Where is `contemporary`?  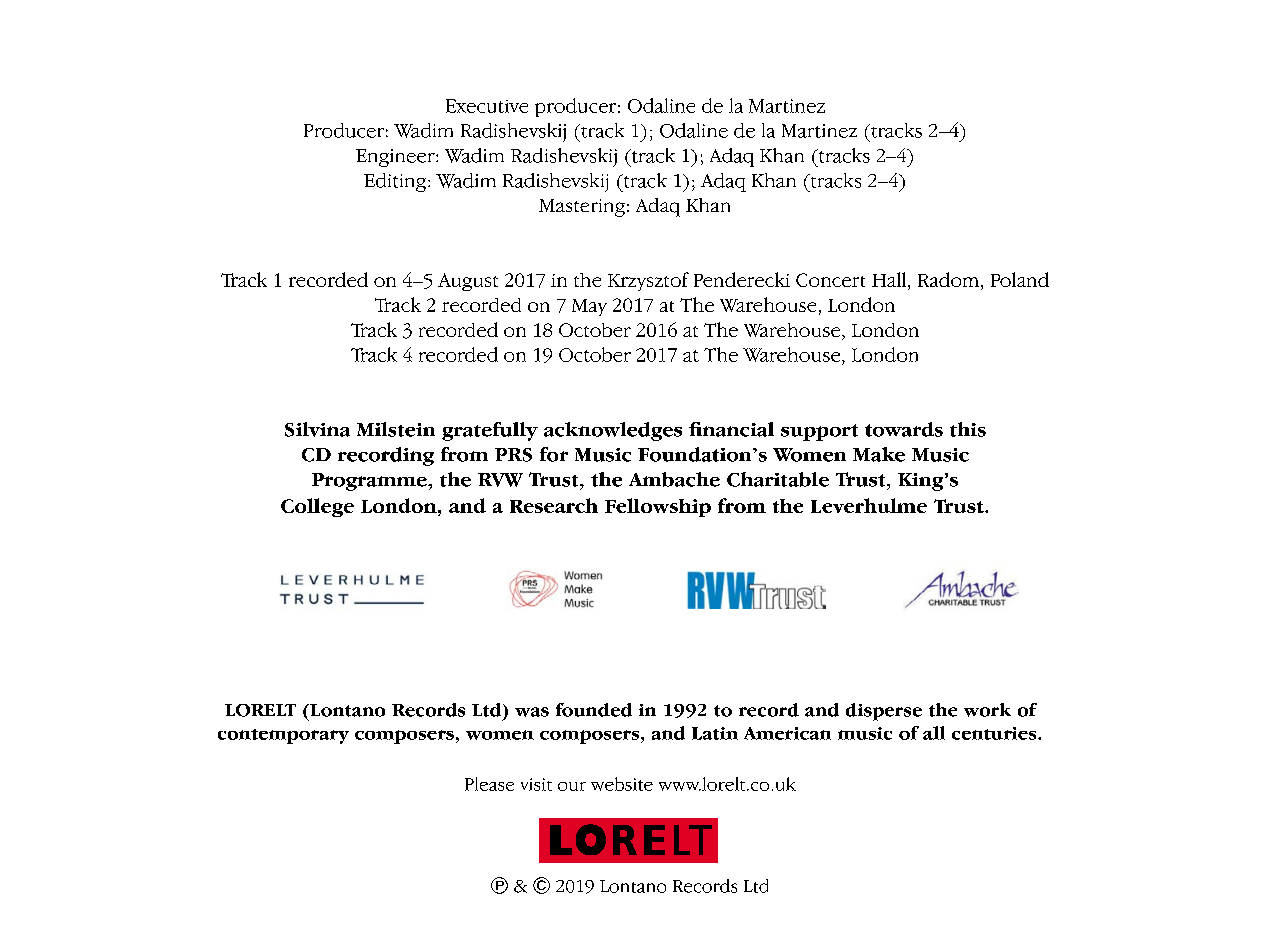
contemporary is located at coordinates (283, 736).
